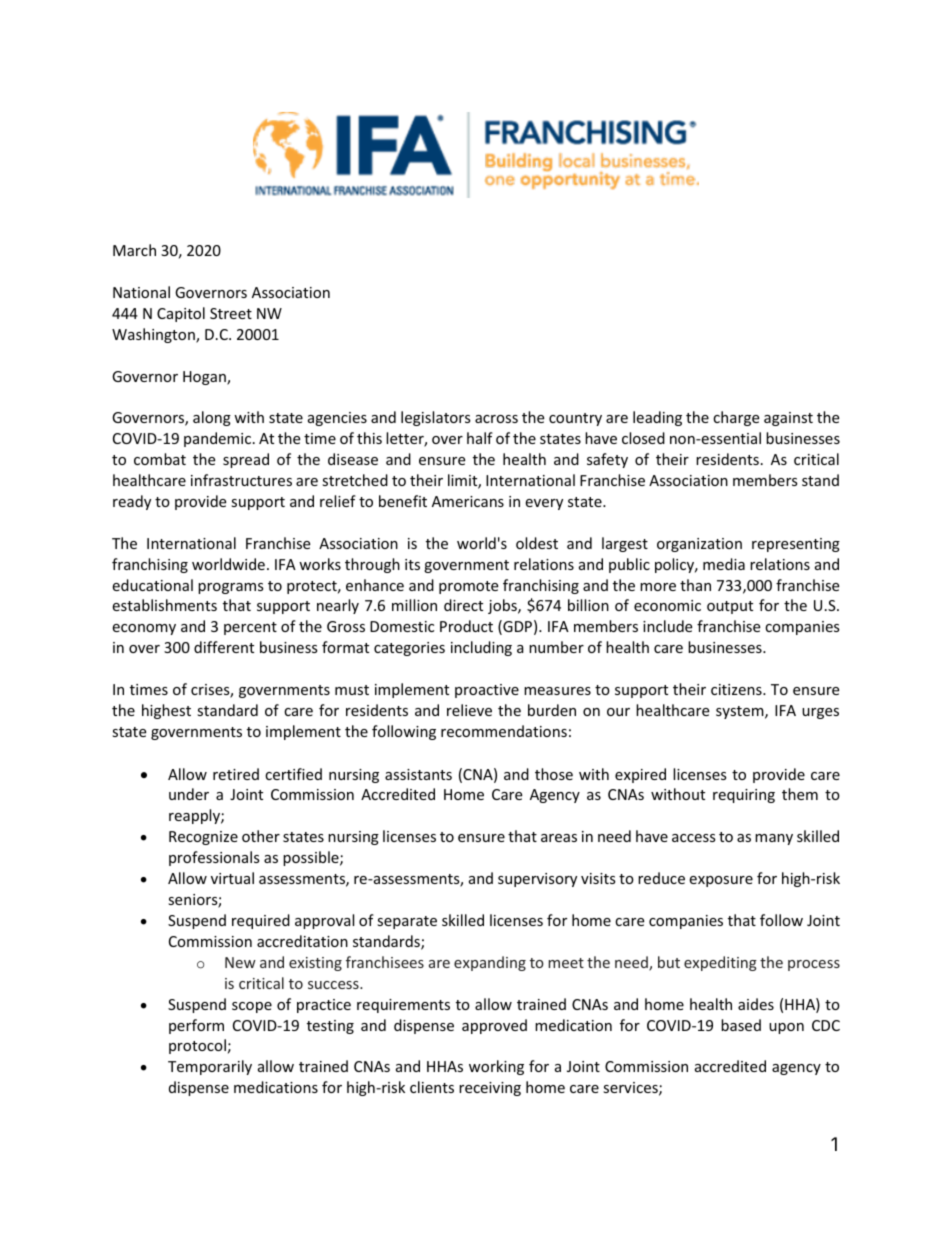 The image size is (952, 1233). What do you see at coordinates (496, 1067) in the document?
I see `working` at bounding box center [496, 1067].
